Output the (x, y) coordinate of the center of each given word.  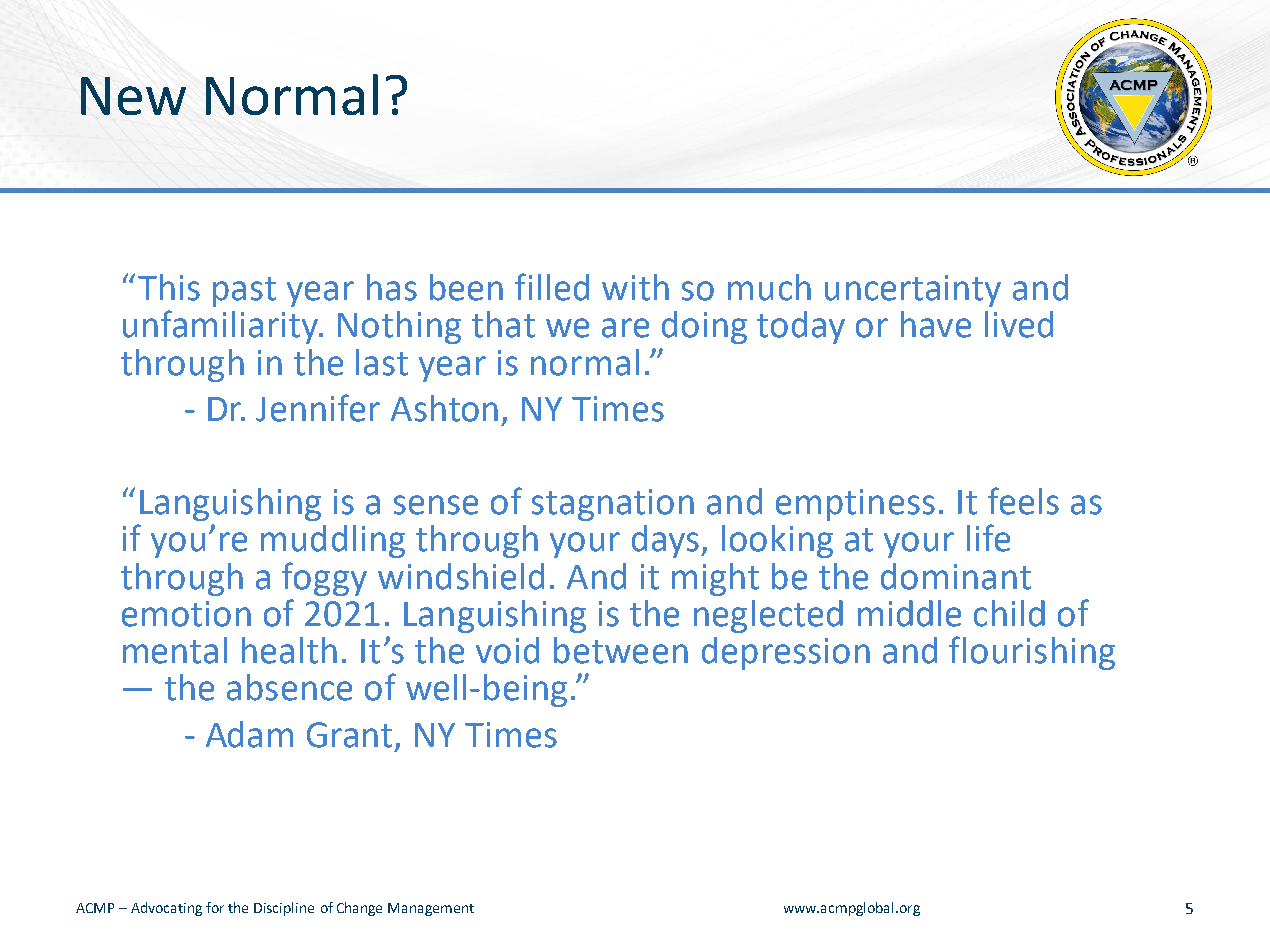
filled (552, 287)
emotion (186, 614)
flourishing (1032, 653)
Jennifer (318, 408)
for (215, 907)
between (621, 650)
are (625, 328)
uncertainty (913, 291)
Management (431, 909)
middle (909, 613)
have (936, 324)
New (133, 96)
